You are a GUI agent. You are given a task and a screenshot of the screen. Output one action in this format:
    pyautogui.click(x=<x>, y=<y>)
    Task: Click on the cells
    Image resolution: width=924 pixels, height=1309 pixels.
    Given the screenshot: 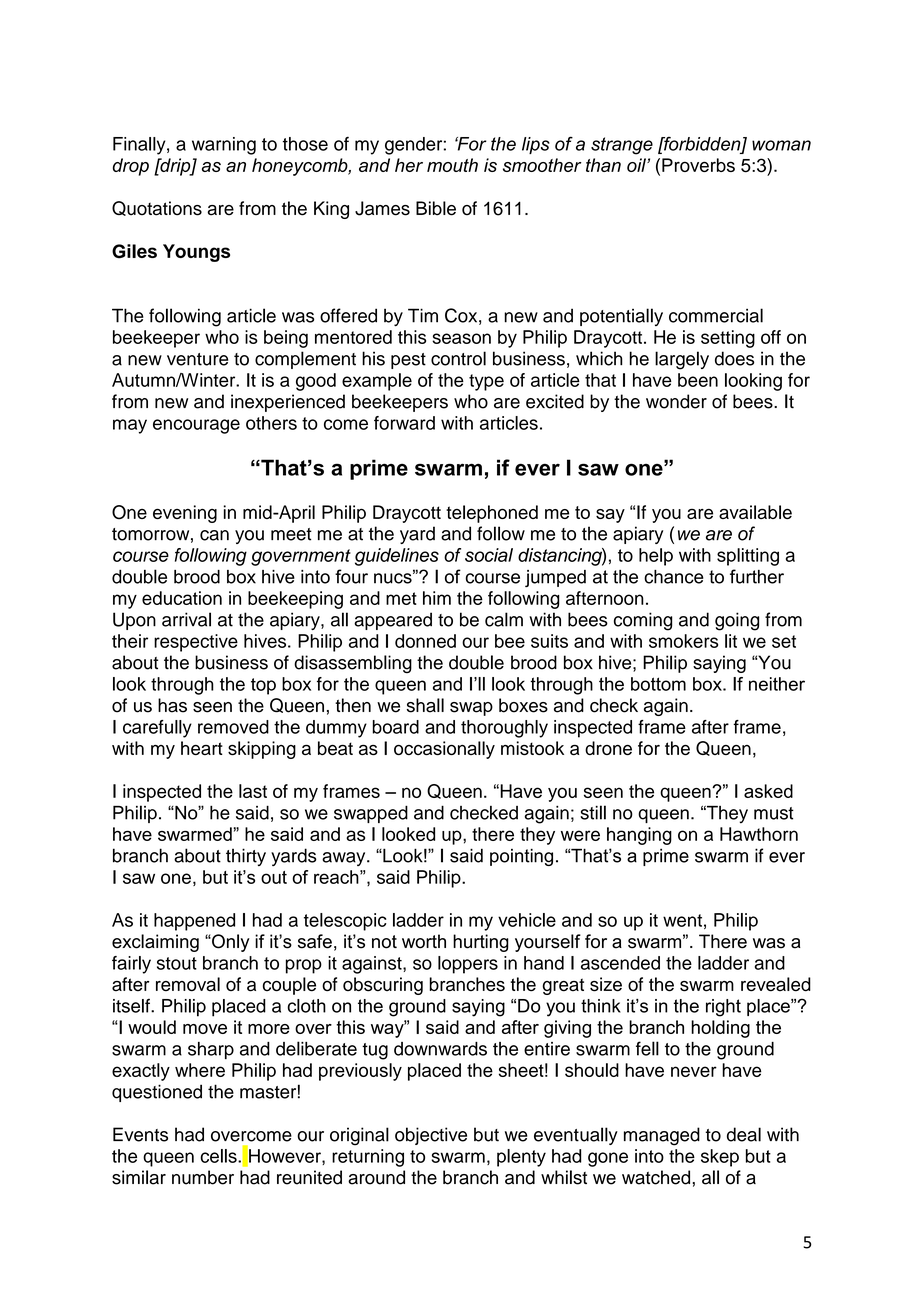 What is the action you would take?
    pyautogui.click(x=219, y=1156)
